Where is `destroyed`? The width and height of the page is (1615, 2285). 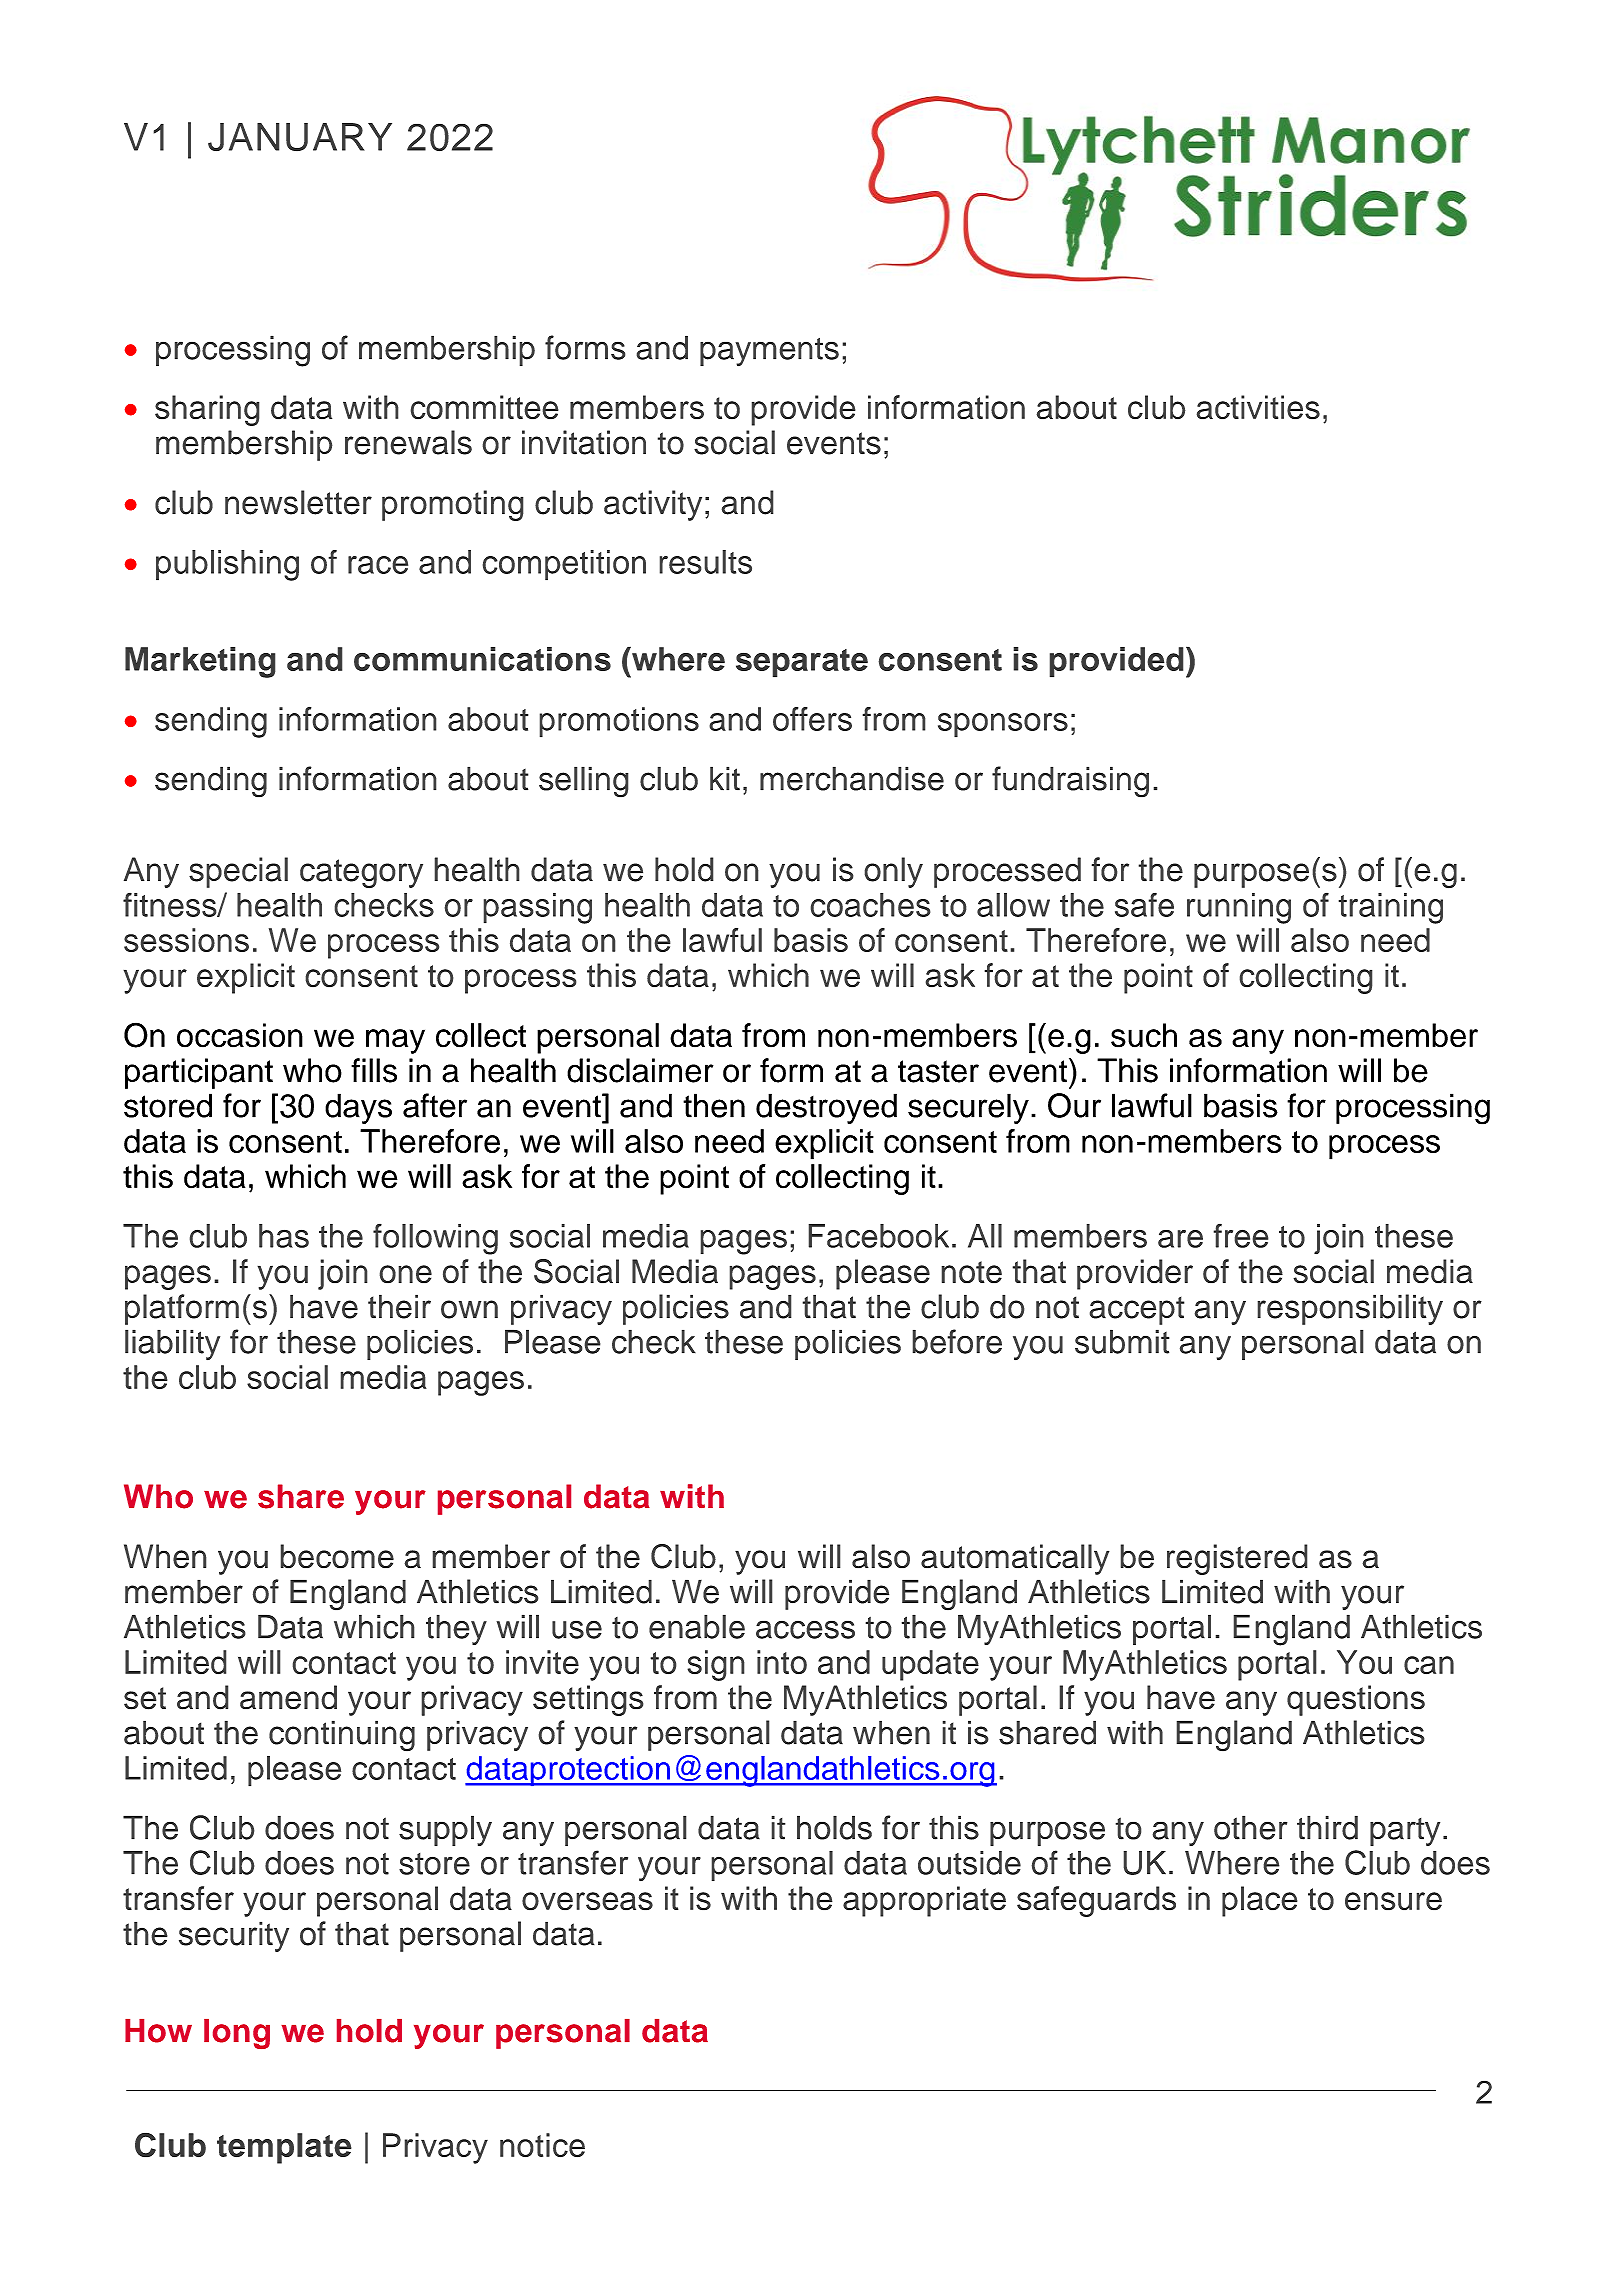 destroyed is located at coordinates (826, 1108).
